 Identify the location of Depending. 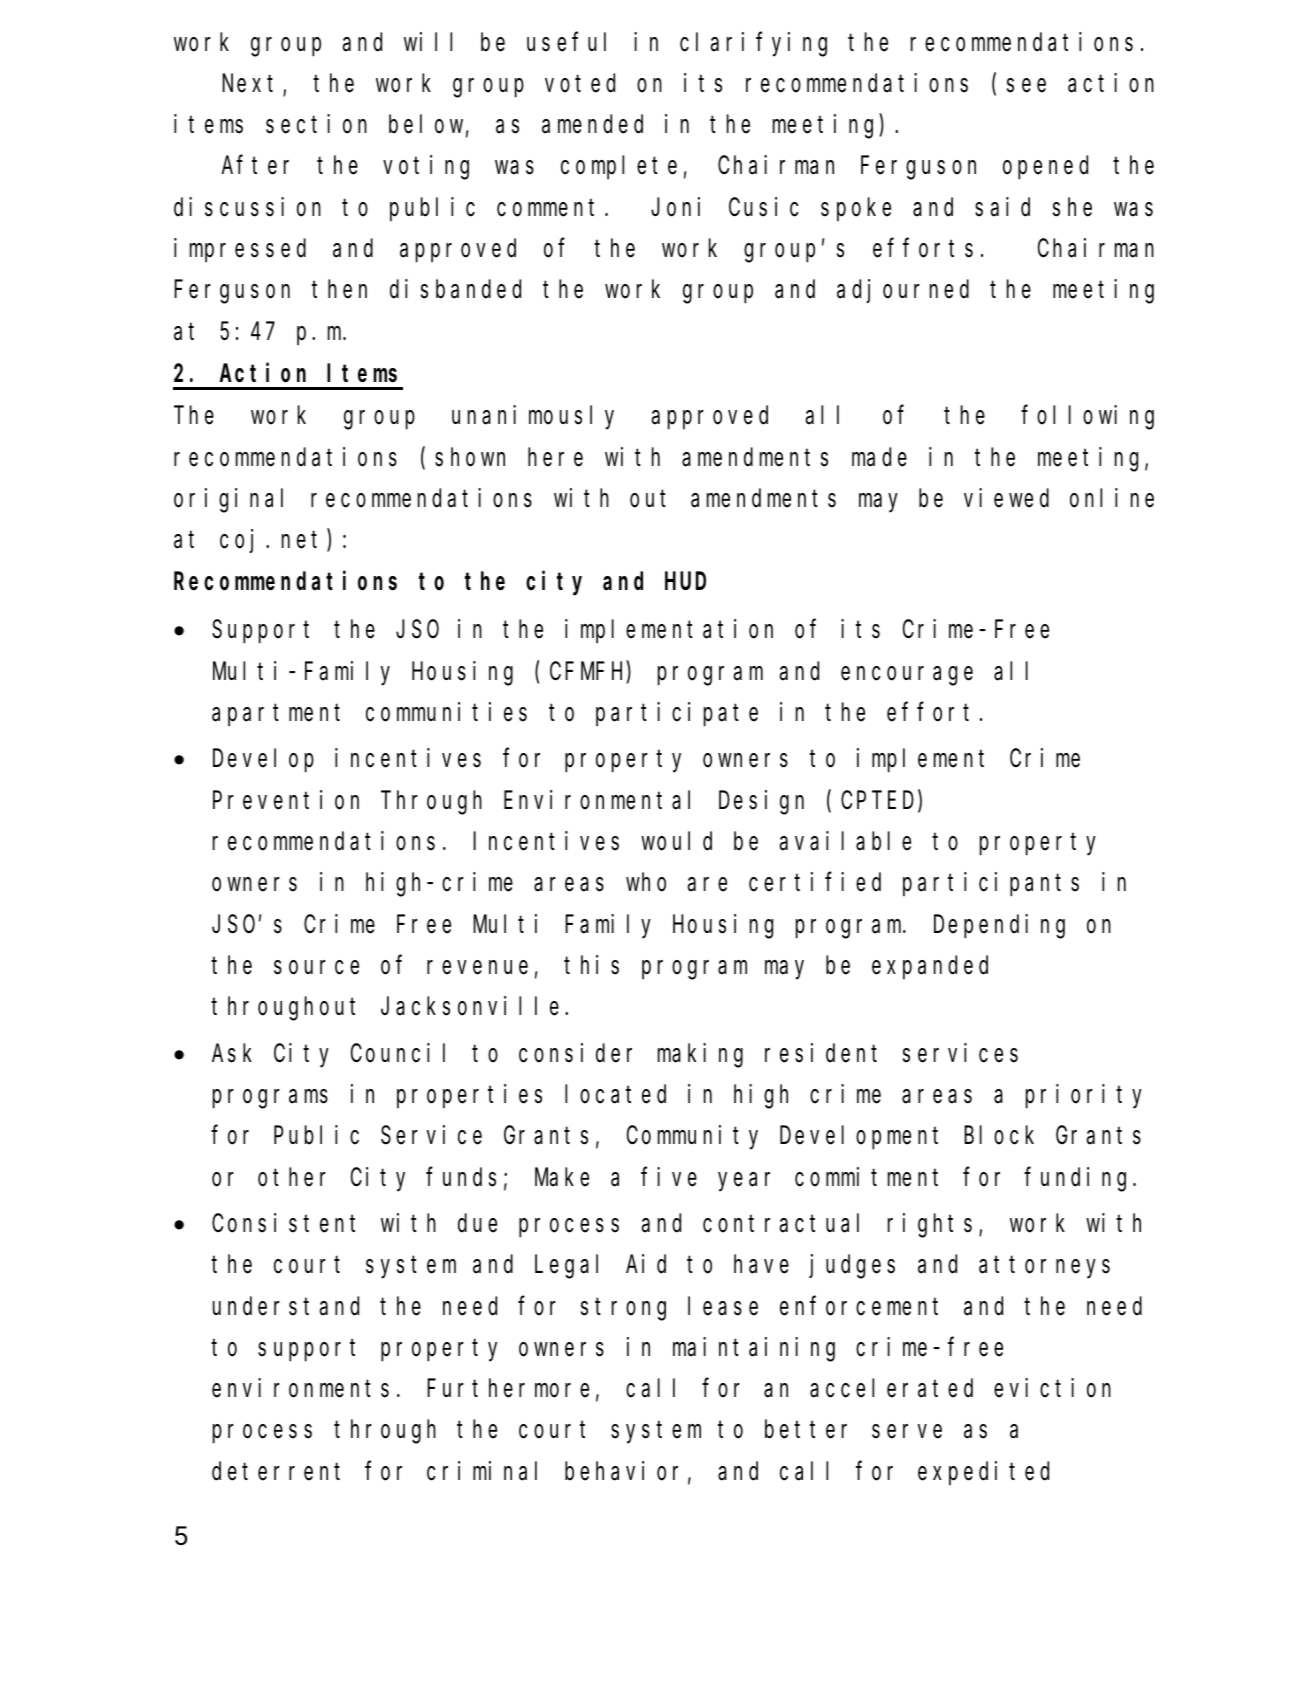
(999, 926).
